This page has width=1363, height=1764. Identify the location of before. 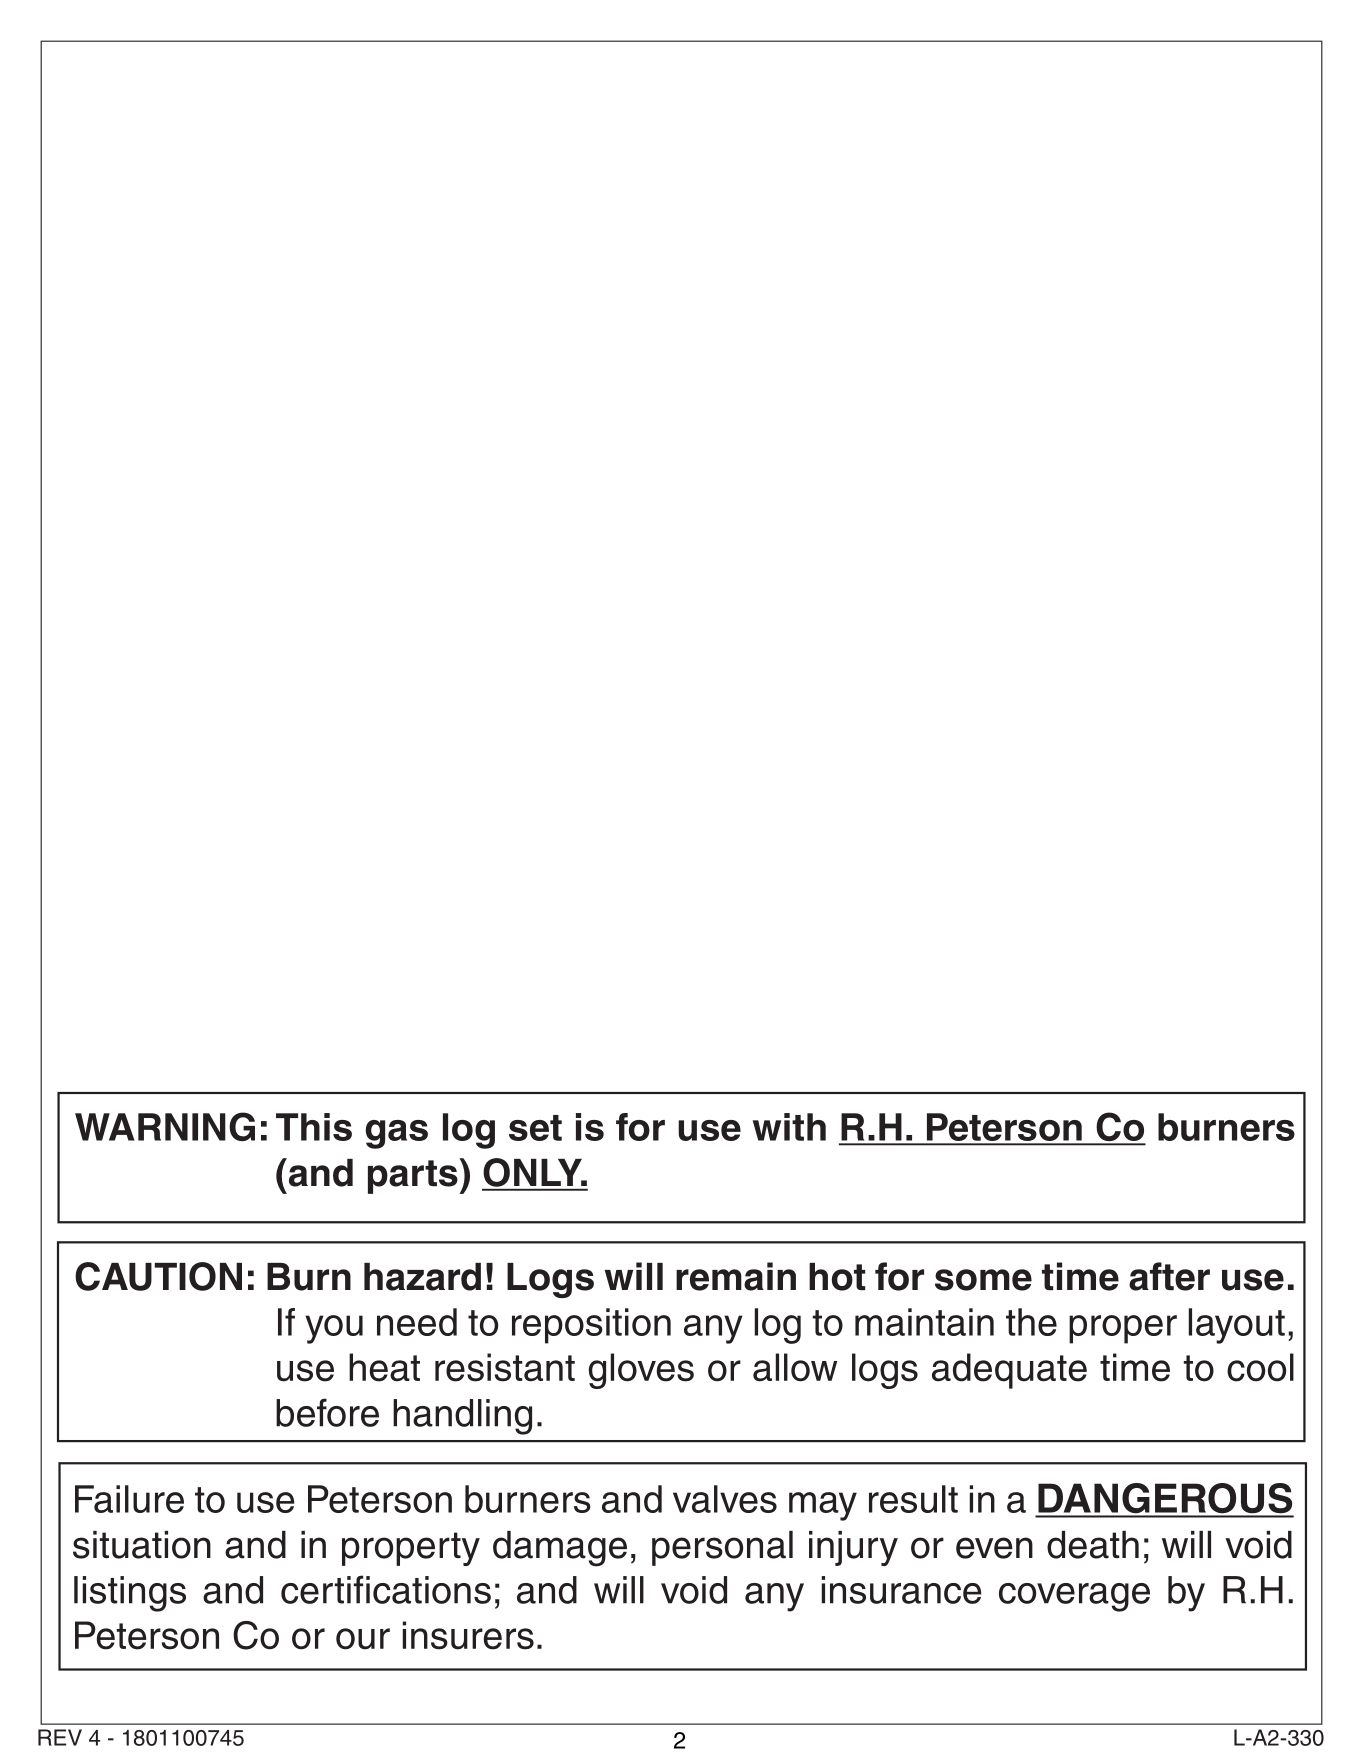
(327, 1412).
